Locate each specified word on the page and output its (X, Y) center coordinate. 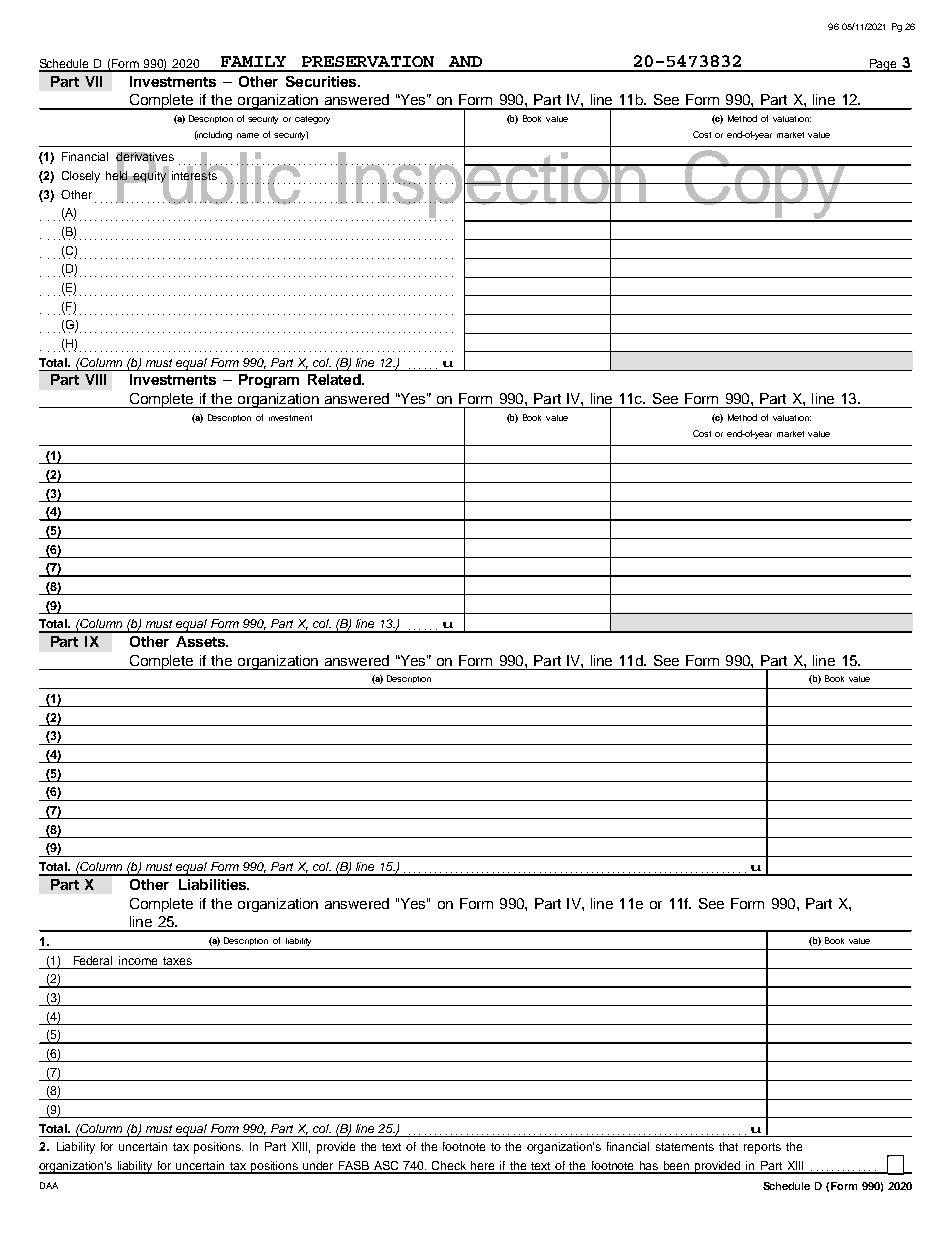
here (484, 1167)
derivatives (145, 158)
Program (269, 381)
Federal (93, 960)
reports (762, 1148)
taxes (177, 961)
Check (450, 1167)
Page (884, 65)
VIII (95, 379)
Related (335, 379)
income (138, 960)
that (728, 1146)
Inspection (492, 185)
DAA (49, 1185)
